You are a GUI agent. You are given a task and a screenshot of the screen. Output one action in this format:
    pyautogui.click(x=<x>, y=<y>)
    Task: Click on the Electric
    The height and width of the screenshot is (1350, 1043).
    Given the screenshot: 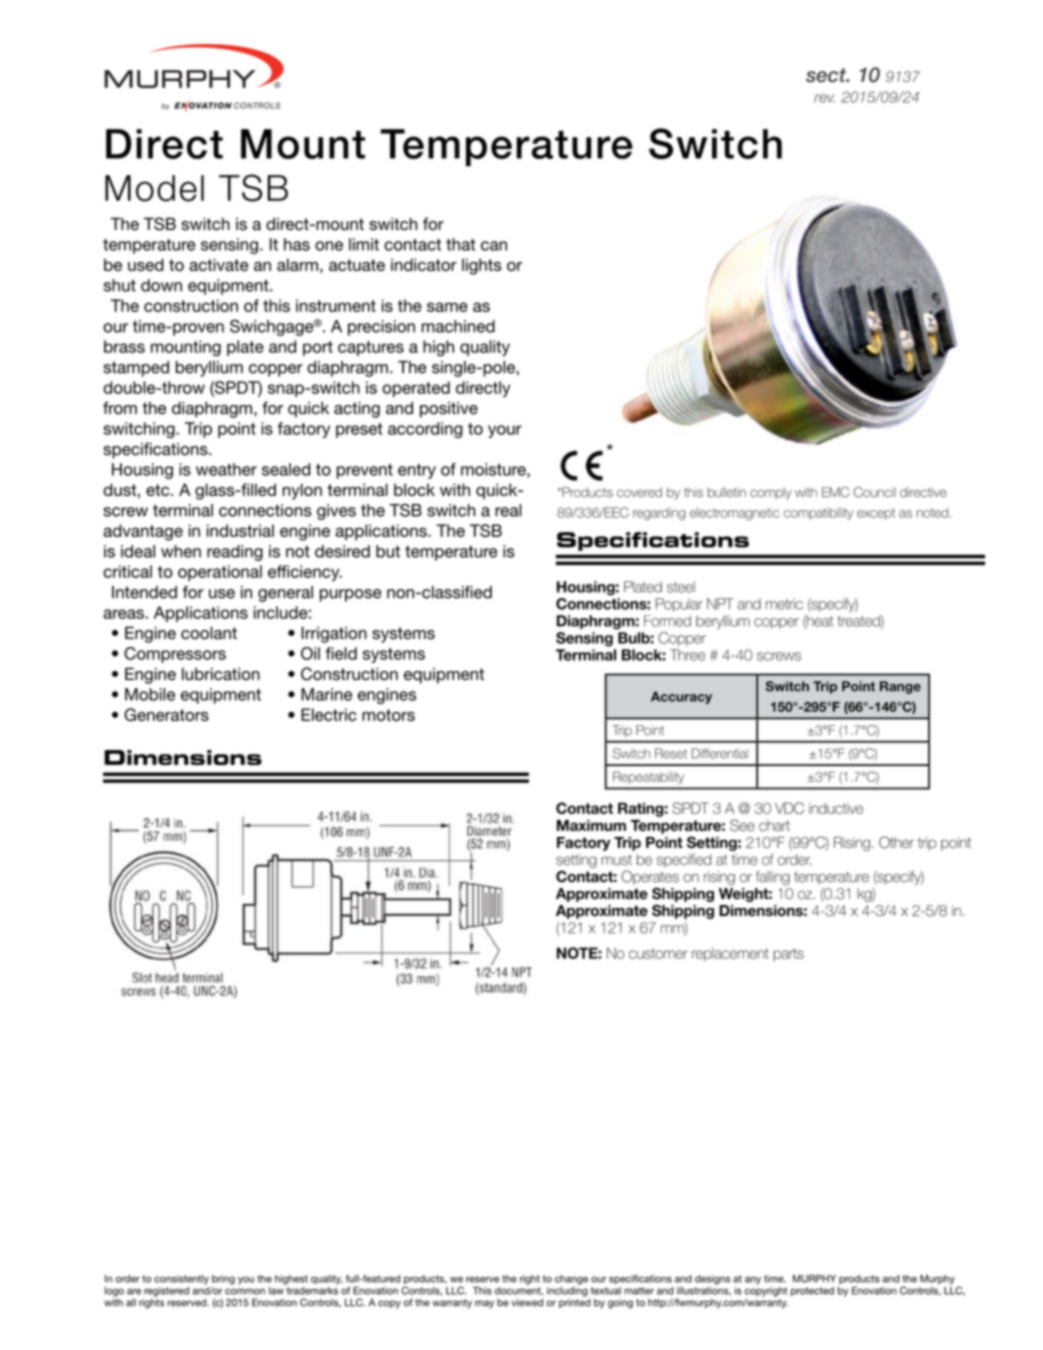 What is the action you would take?
    pyautogui.click(x=328, y=714)
